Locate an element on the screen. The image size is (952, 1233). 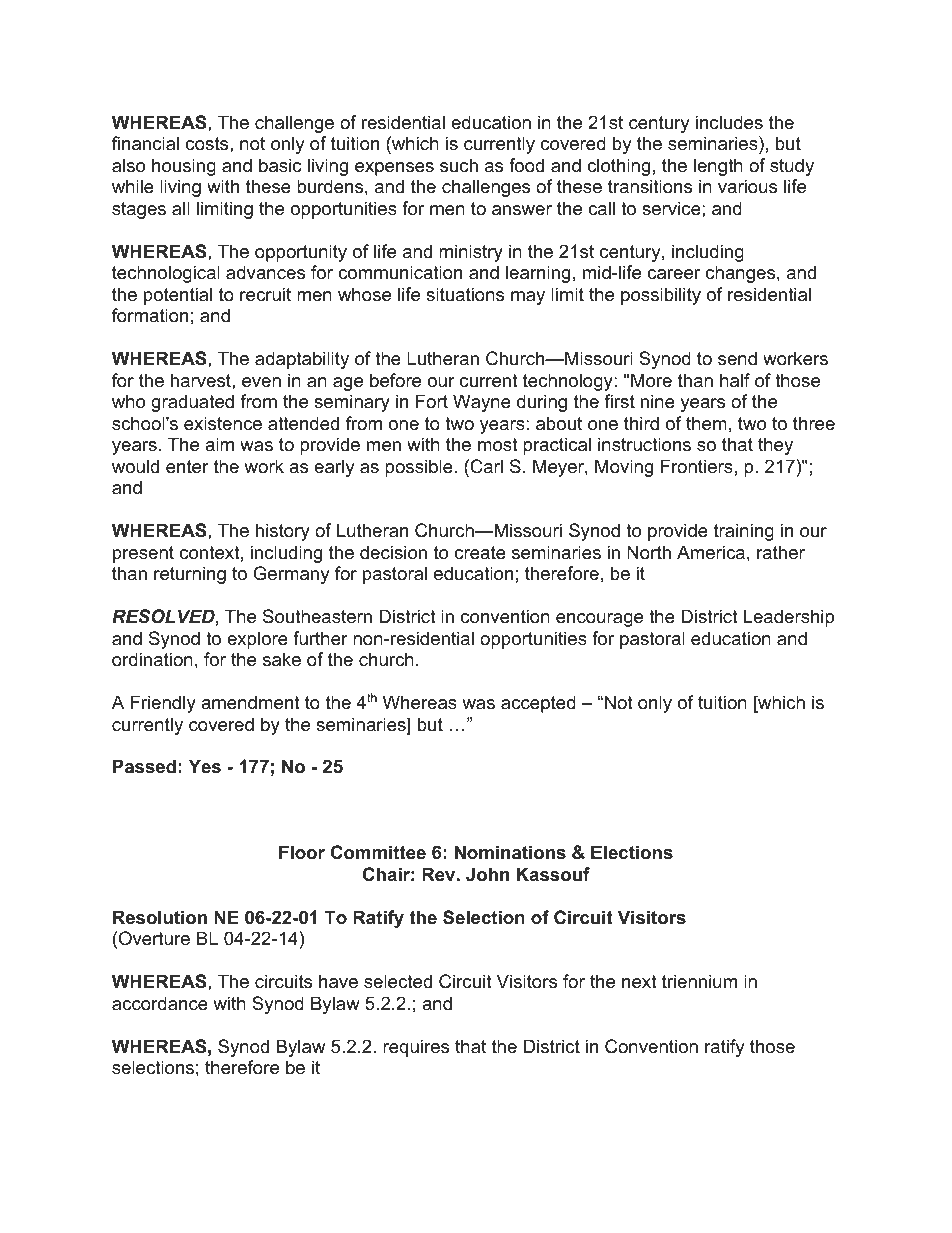
length is located at coordinates (718, 167).
